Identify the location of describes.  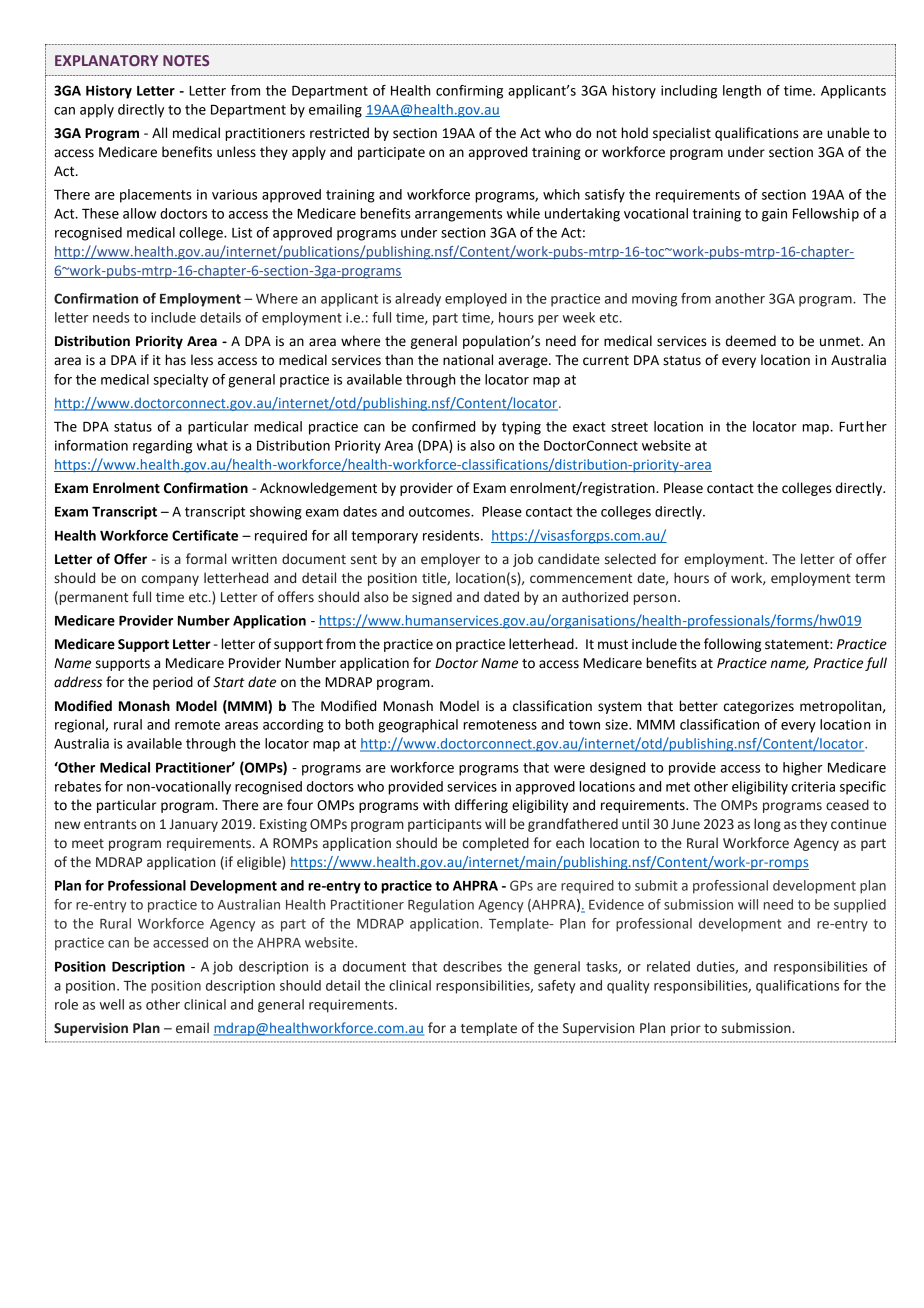
(472, 966).
